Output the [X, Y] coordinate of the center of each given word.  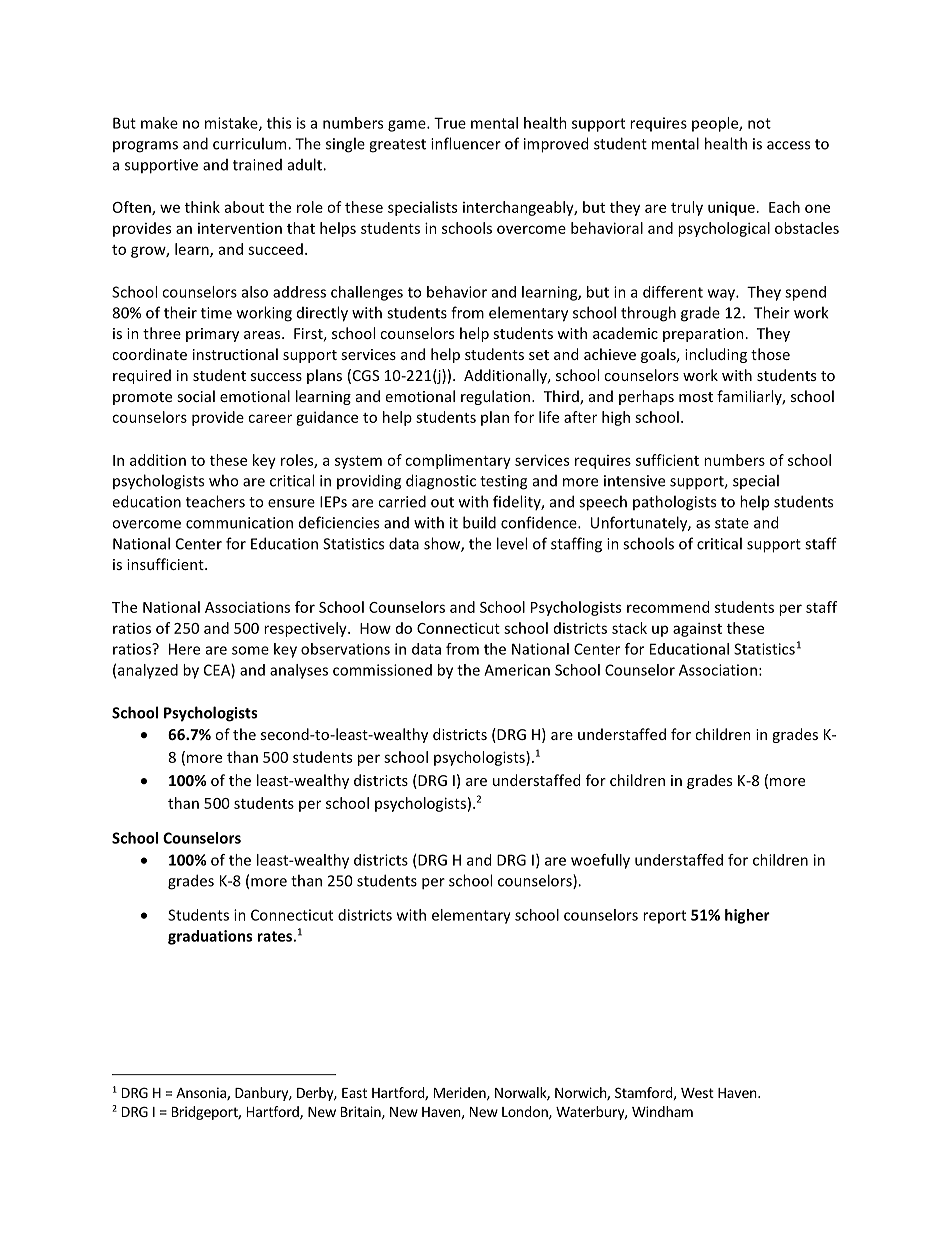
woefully [600, 861]
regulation [497, 397]
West [697, 1093]
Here [184, 649]
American [517, 670]
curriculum [251, 143]
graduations [210, 937]
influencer [466, 143]
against [697, 629]
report [664, 917]
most [696, 397]
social [196, 396]
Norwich [581, 1093]
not [759, 123]
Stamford [644, 1092]
